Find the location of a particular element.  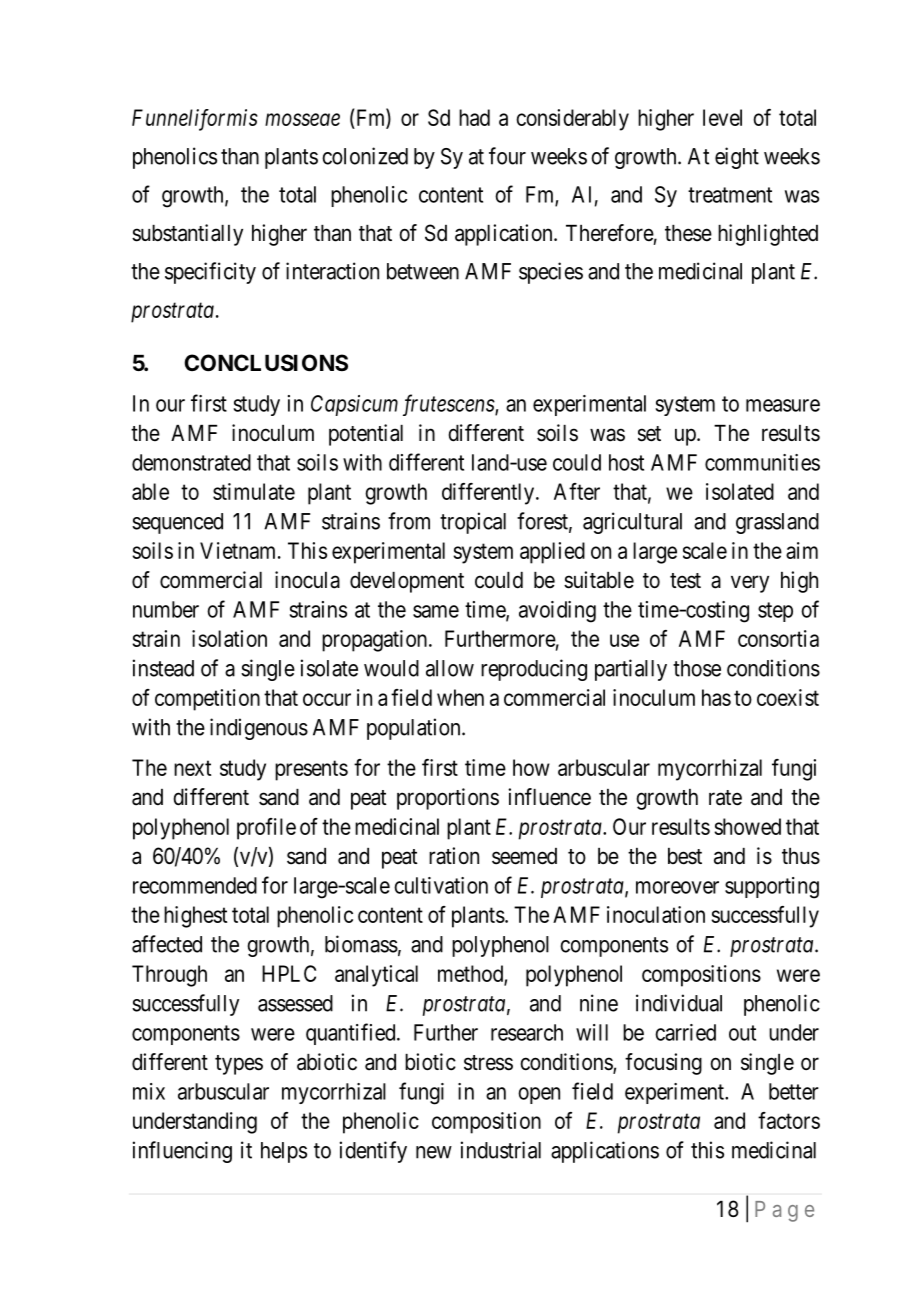

very is located at coordinates (750, 584).
